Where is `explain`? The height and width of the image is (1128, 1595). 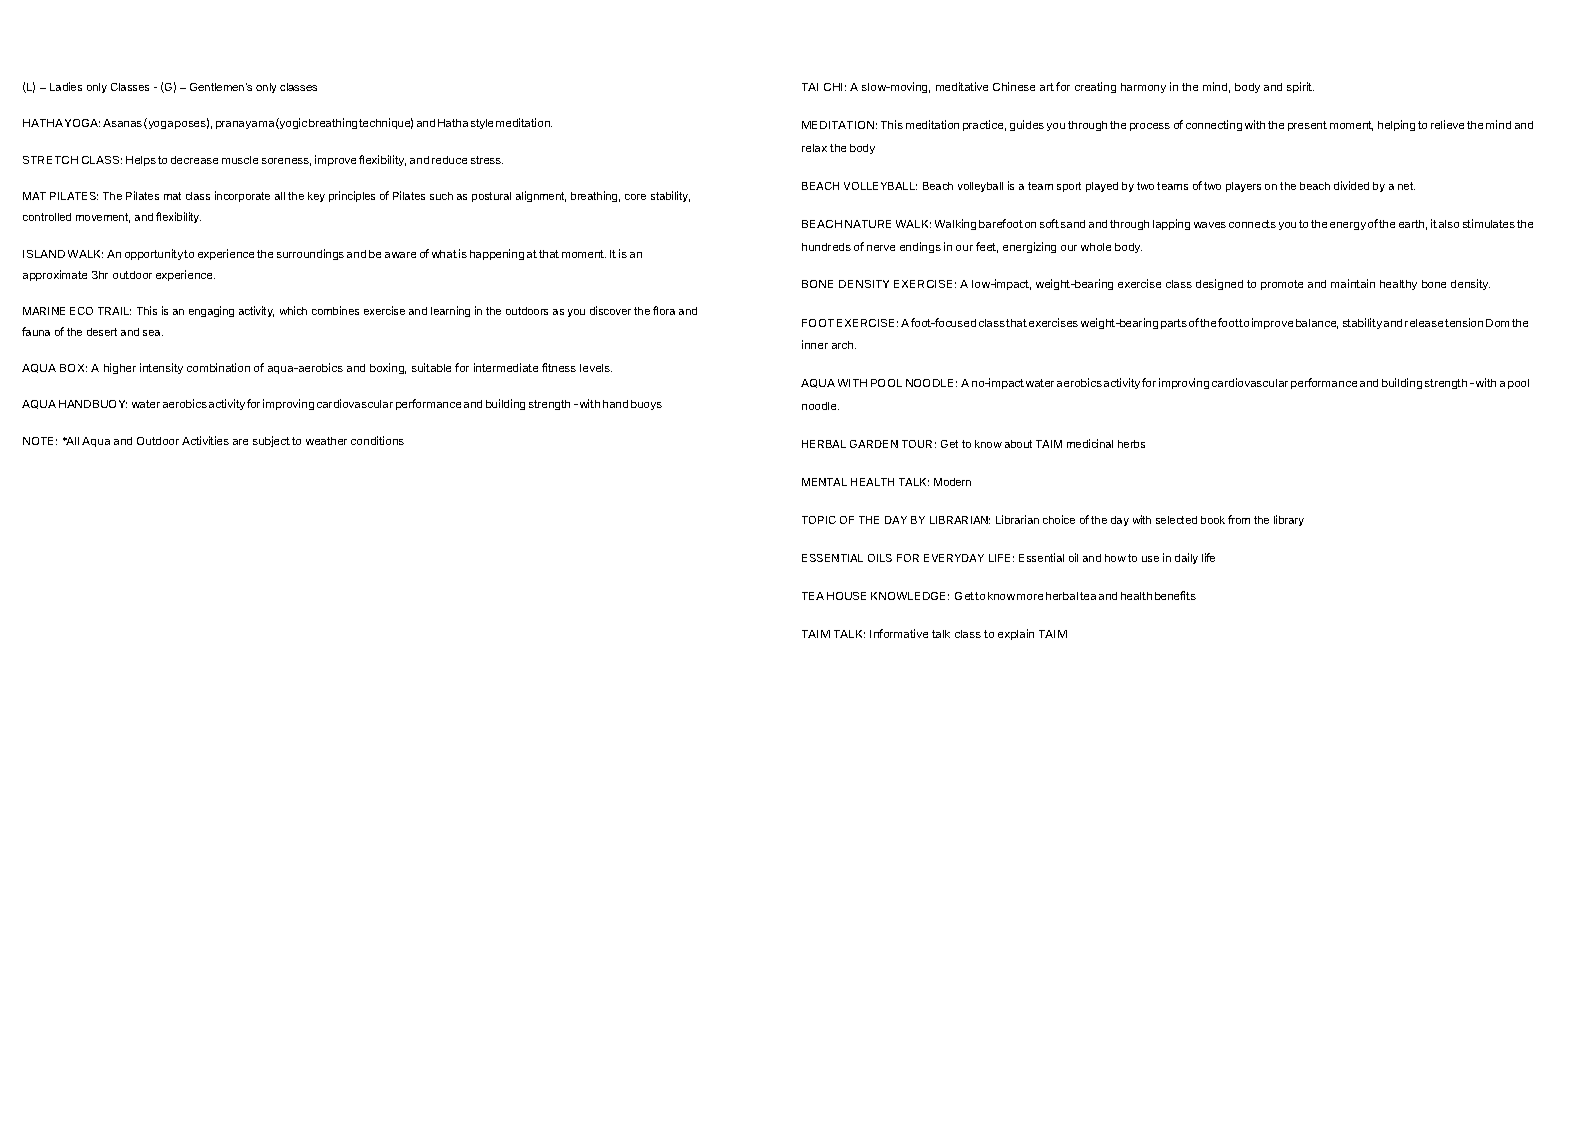 explain is located at coordinates (1016, 634).
